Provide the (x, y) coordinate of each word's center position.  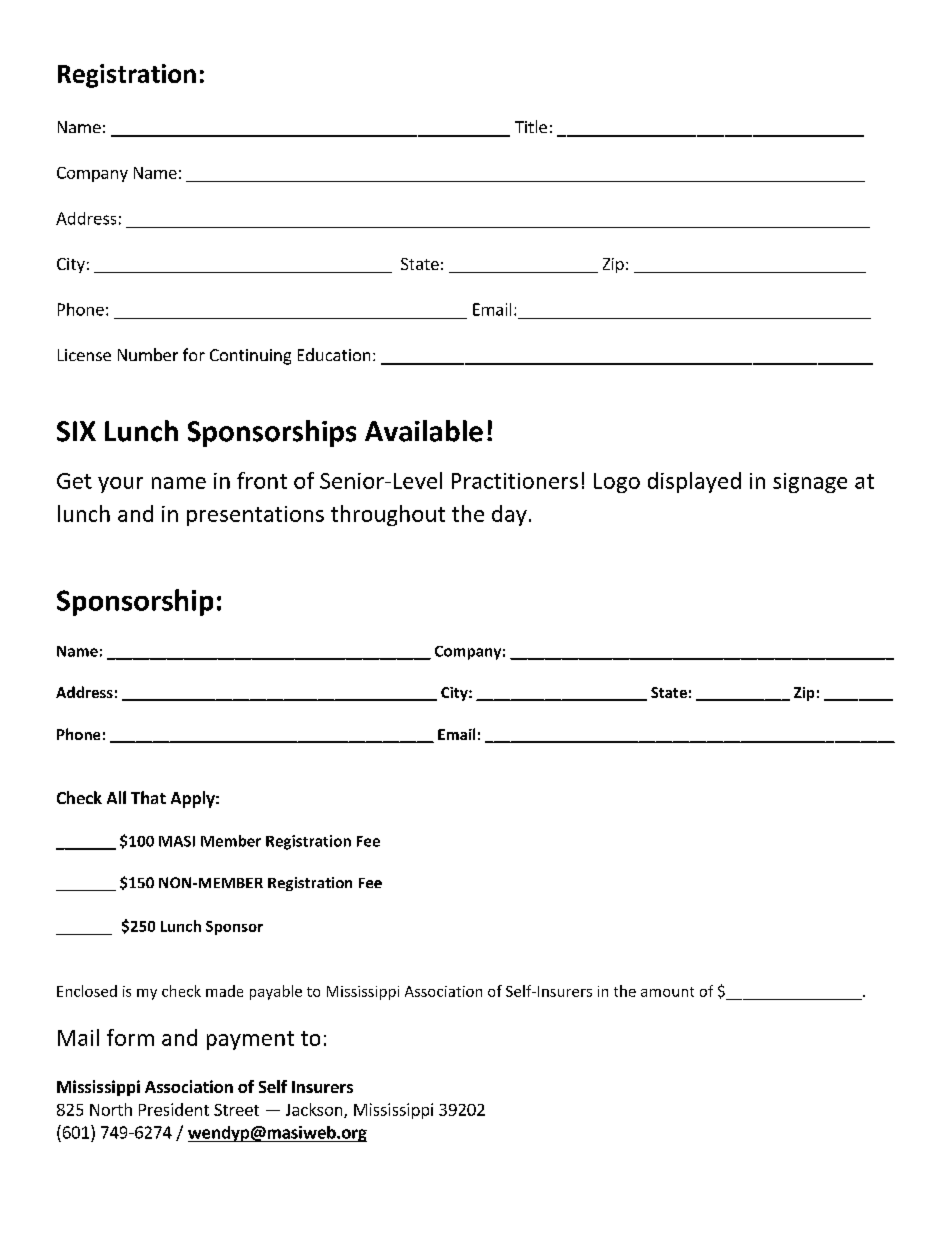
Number (148, 354)
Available (424, 431)
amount (667, 992)
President (174, 1109)
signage (810, 483)
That (148, 797)
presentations (255, 516)
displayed (694, 482)
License (84, 355)
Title (531, 126)
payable (276, 992)
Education (334, 354)
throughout (388, 515)
